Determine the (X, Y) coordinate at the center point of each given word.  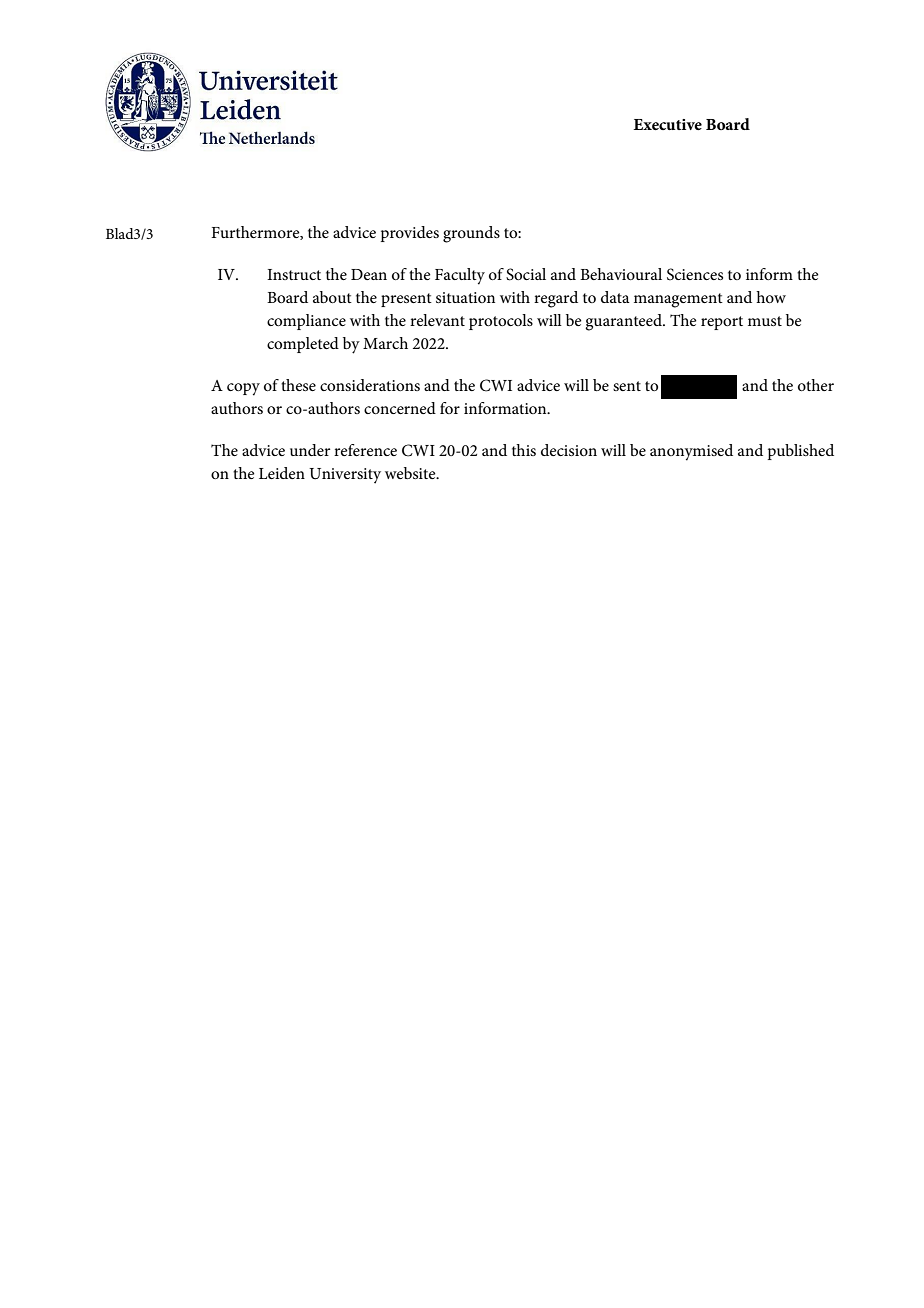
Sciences (695, 274)
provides (410, 234)
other (816, 385)
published (801, 452)
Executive (667, 124)
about (332, 297)
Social (526, 274)
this (524, 450)
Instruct (294, 274)
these (298, 385)
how (771, 297)
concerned (400, 408)
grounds (471, 234)
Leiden (282, 473)
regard (556, 299)
